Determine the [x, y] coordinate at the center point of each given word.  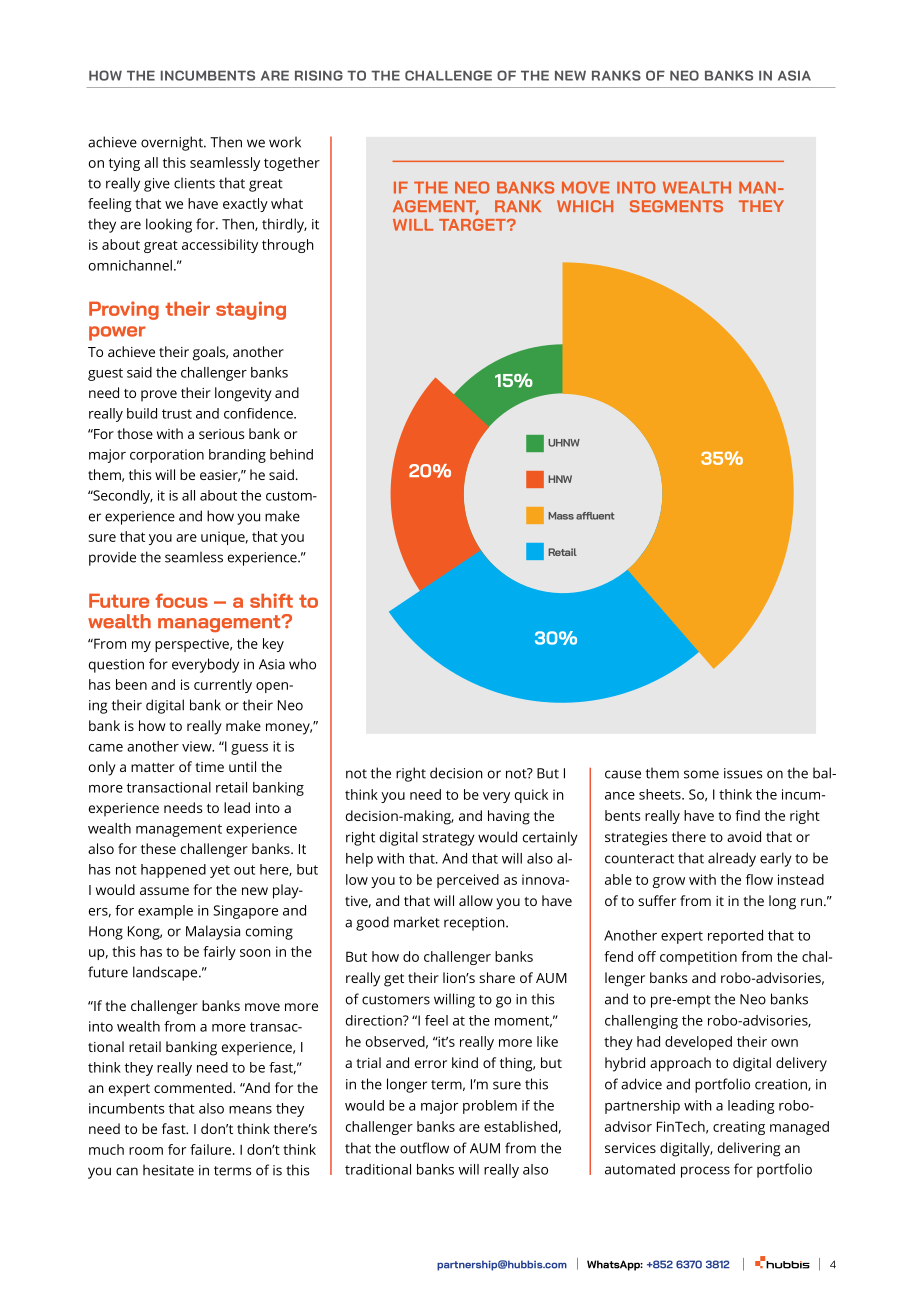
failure [212, 1149]
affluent [595, 516]
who [302, 664]
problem [490, 1107]
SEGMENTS [676, 206]
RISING [319, 75]
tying [124, 164]
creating [739, 1128]
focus [181, 600]
